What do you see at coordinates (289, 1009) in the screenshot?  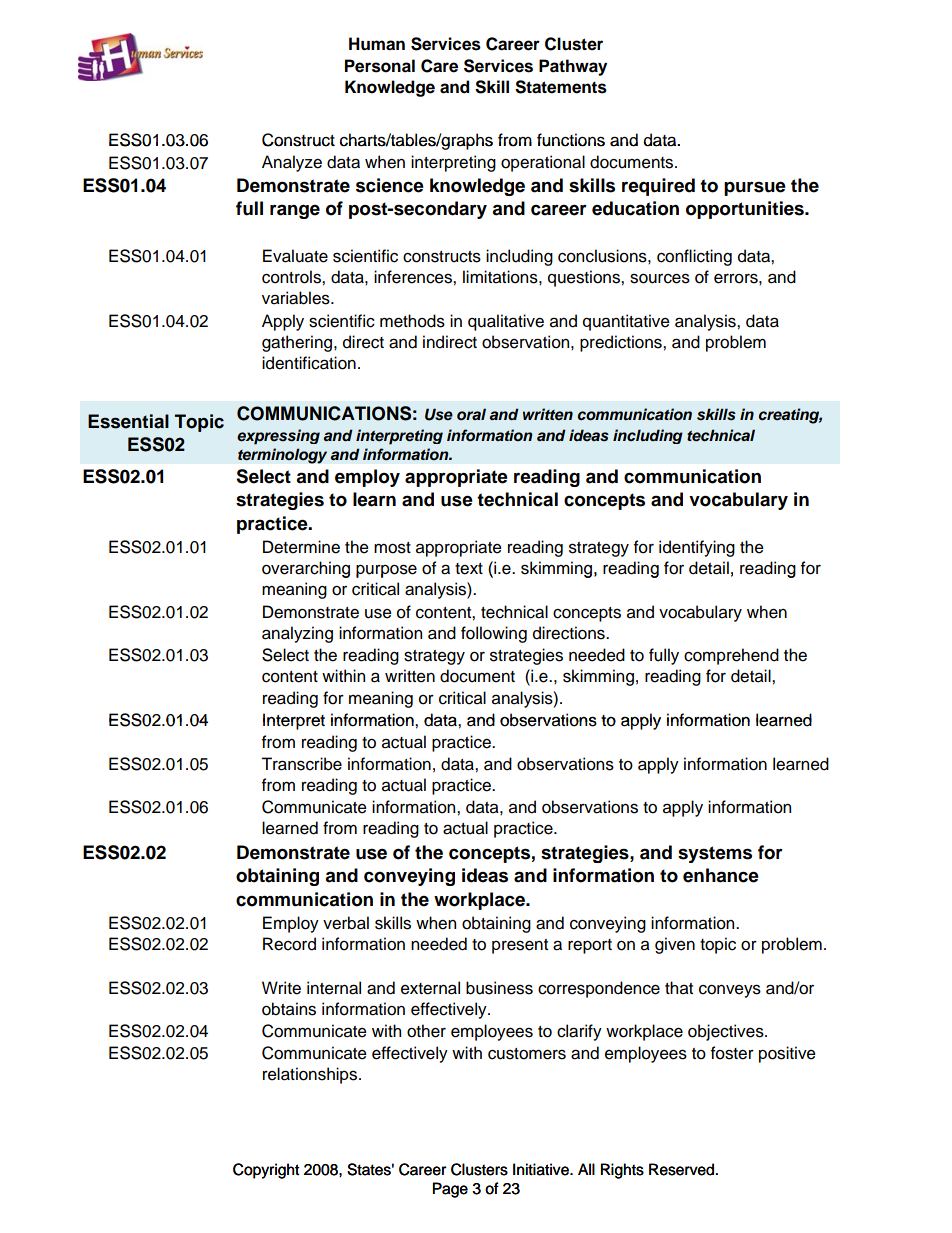 I see `obtains` at bounding box center [289, 1009].
